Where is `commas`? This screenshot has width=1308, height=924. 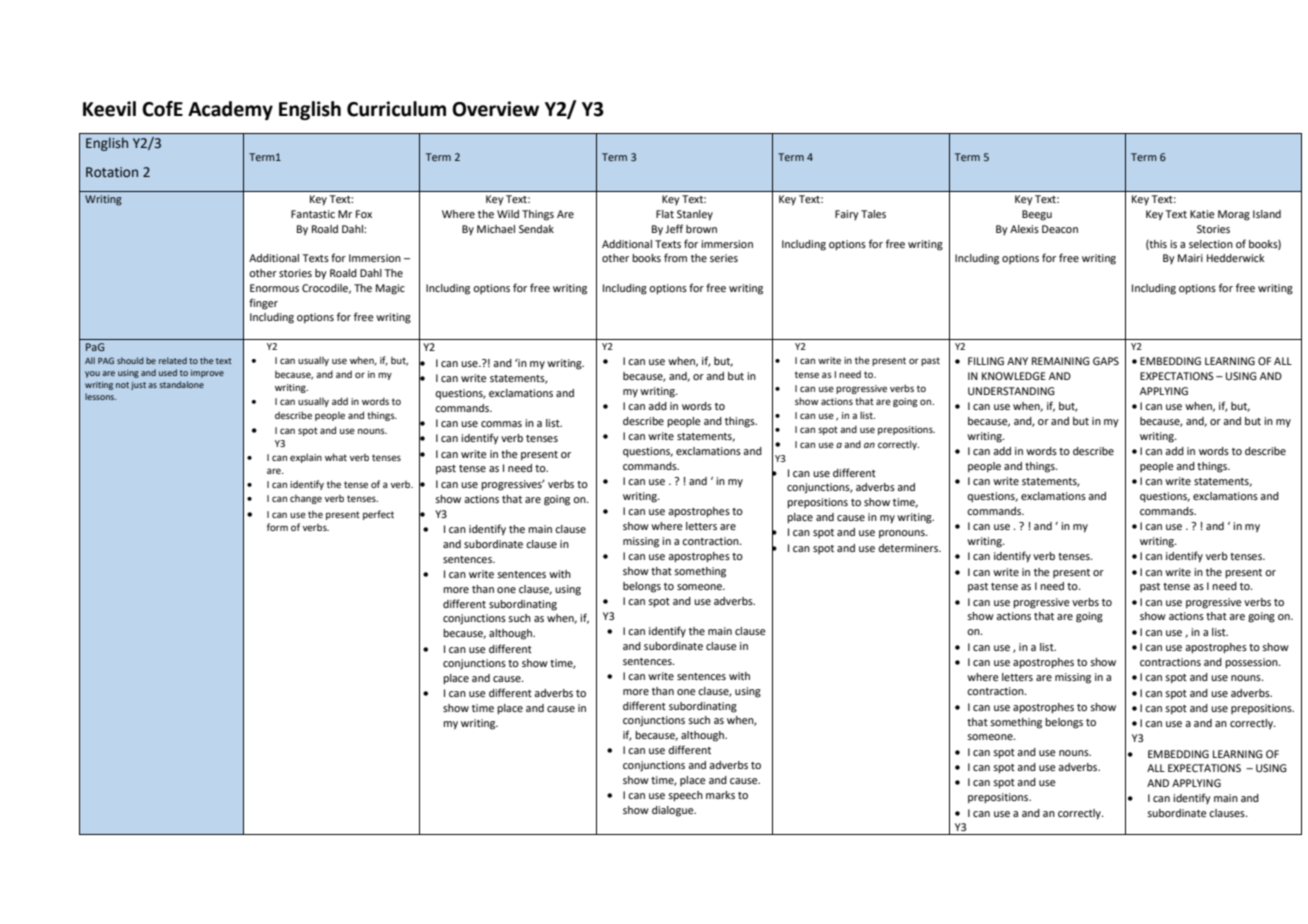 commas is located at coordinates (501, 424).
